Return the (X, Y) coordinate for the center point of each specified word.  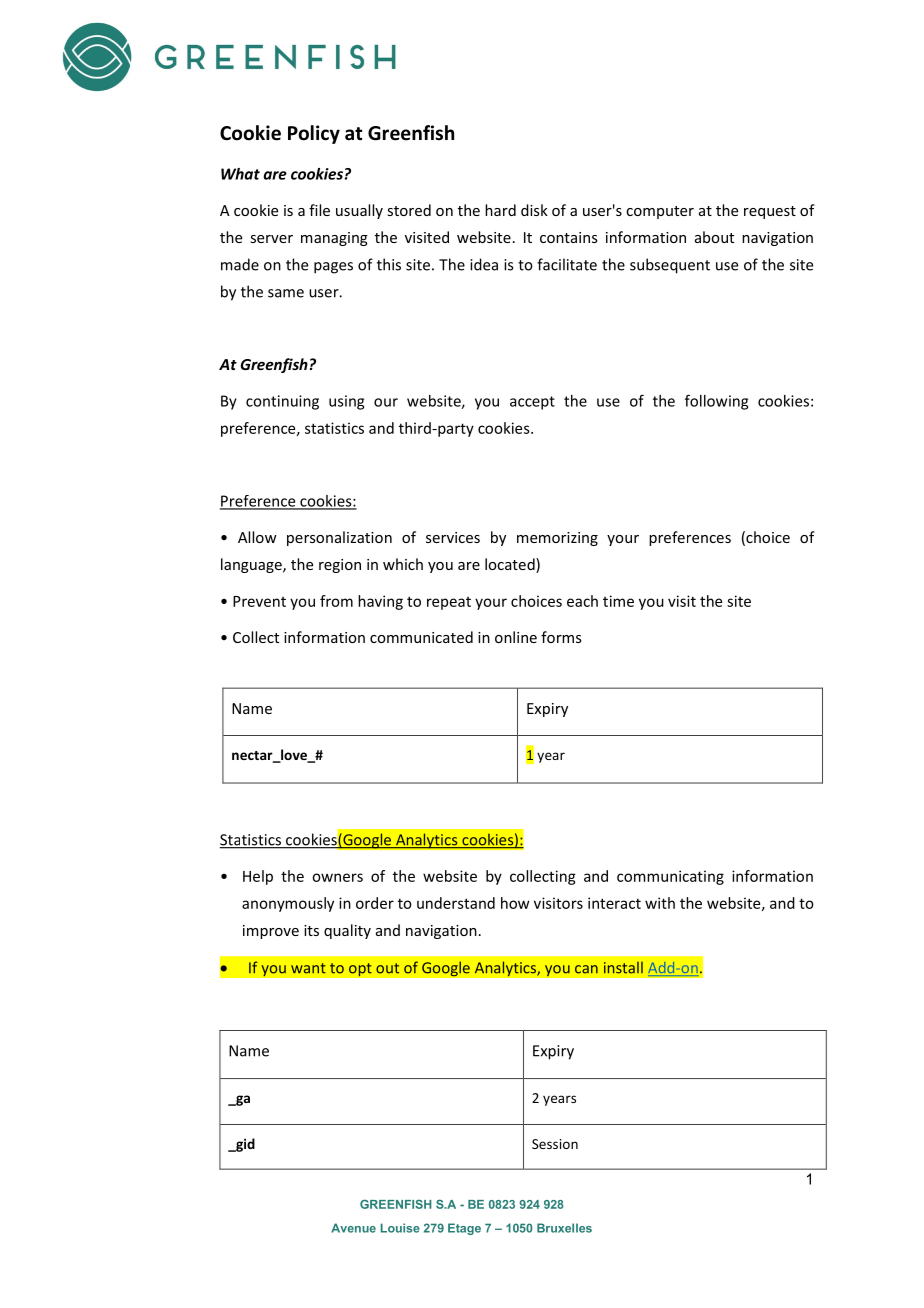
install (623, 968)
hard (500, 210)
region (340, 566)
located (511, 565)
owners (337, 877)
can (586, 969)
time (618, 601)
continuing (282, 402)
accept (532, 403)
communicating (670, 877)
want (308, 968)
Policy (314, 134)
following (716, 402)
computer (660, 212)
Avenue (353, 1228)
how (515, 903)
